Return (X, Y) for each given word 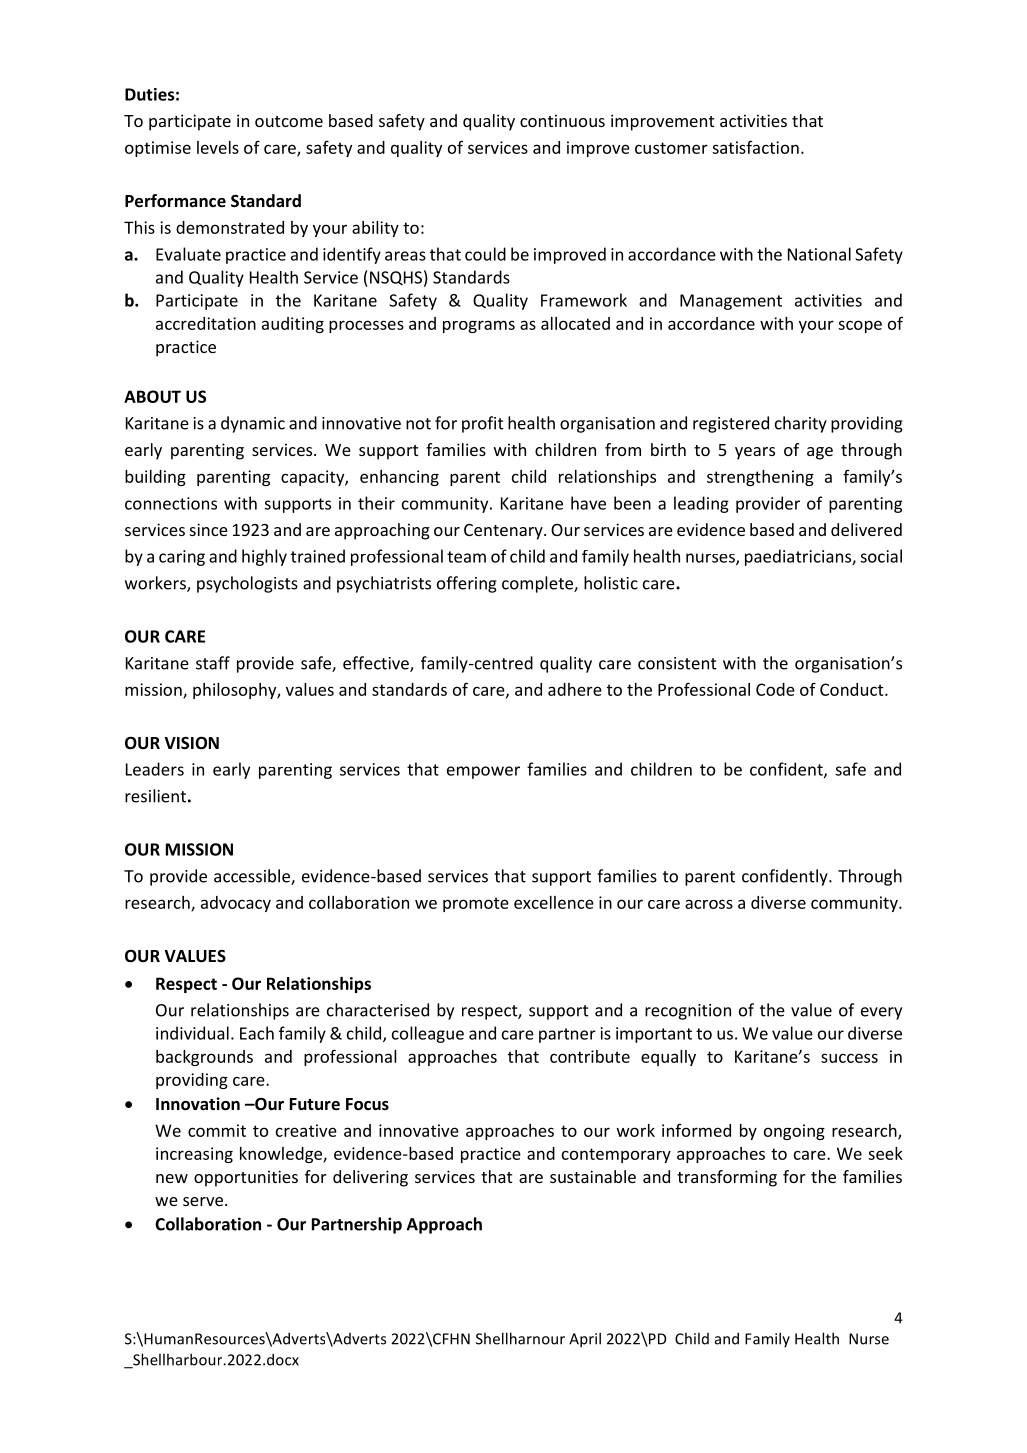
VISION (191, 743)
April (585, 1340)
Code (775, 689)
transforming (727, 1178)
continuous (562, 120)
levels (218, 147)
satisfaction (755, 147)
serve (203, 1201)
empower (483, 772)
